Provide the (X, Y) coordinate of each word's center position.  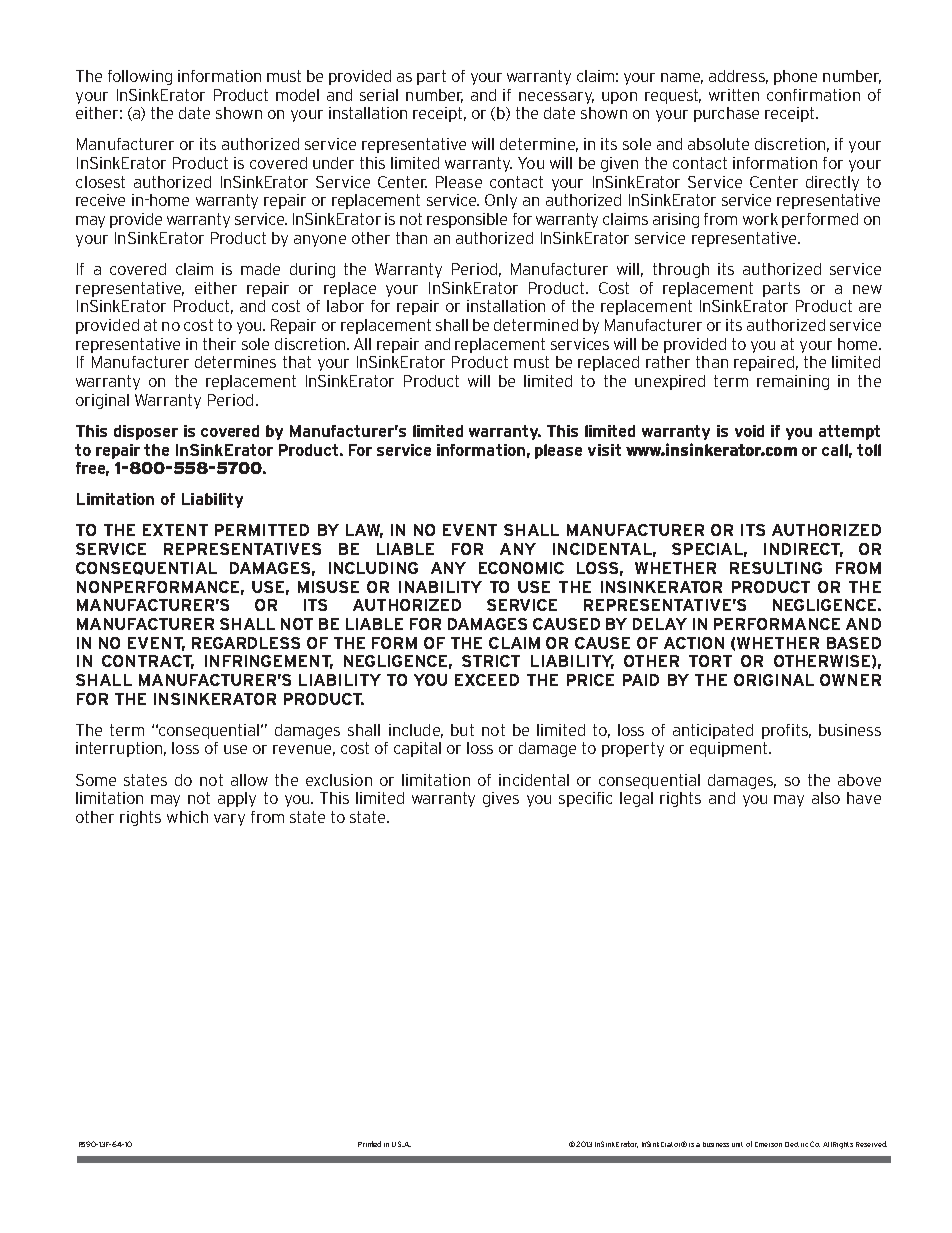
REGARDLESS (246, 643)
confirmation (813, 95)
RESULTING (776, 568)
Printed (369, 1144)
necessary (556, 98)
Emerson (768, 1144)
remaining (793, 382)
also (826, 798)
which (187, 817)
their (219, 344)
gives (501, 799)
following (140, 77)
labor (345, 306)
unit (737, 1144)
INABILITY (440, 587)
